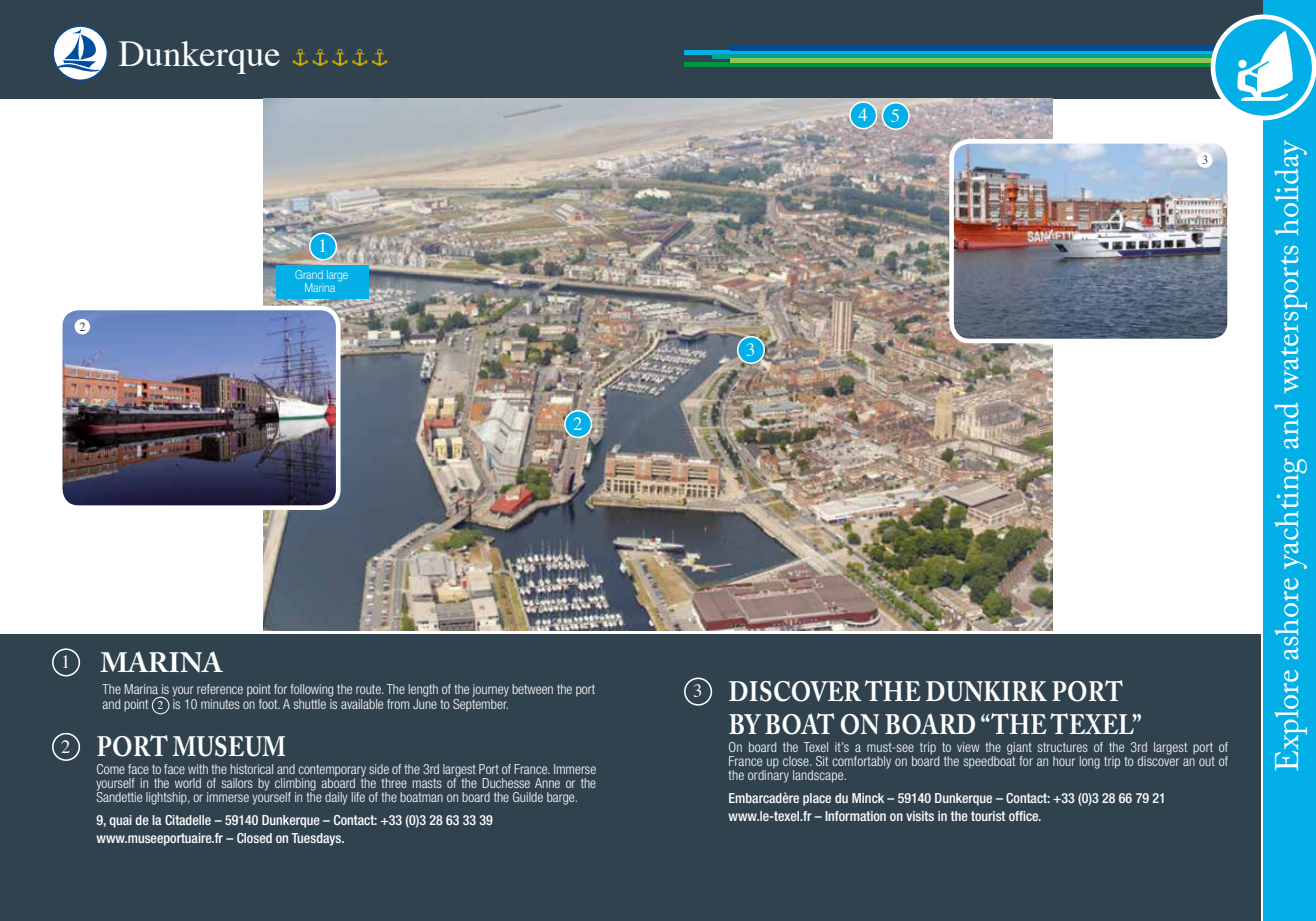  I want to click on Grand, so click(309, 274).
